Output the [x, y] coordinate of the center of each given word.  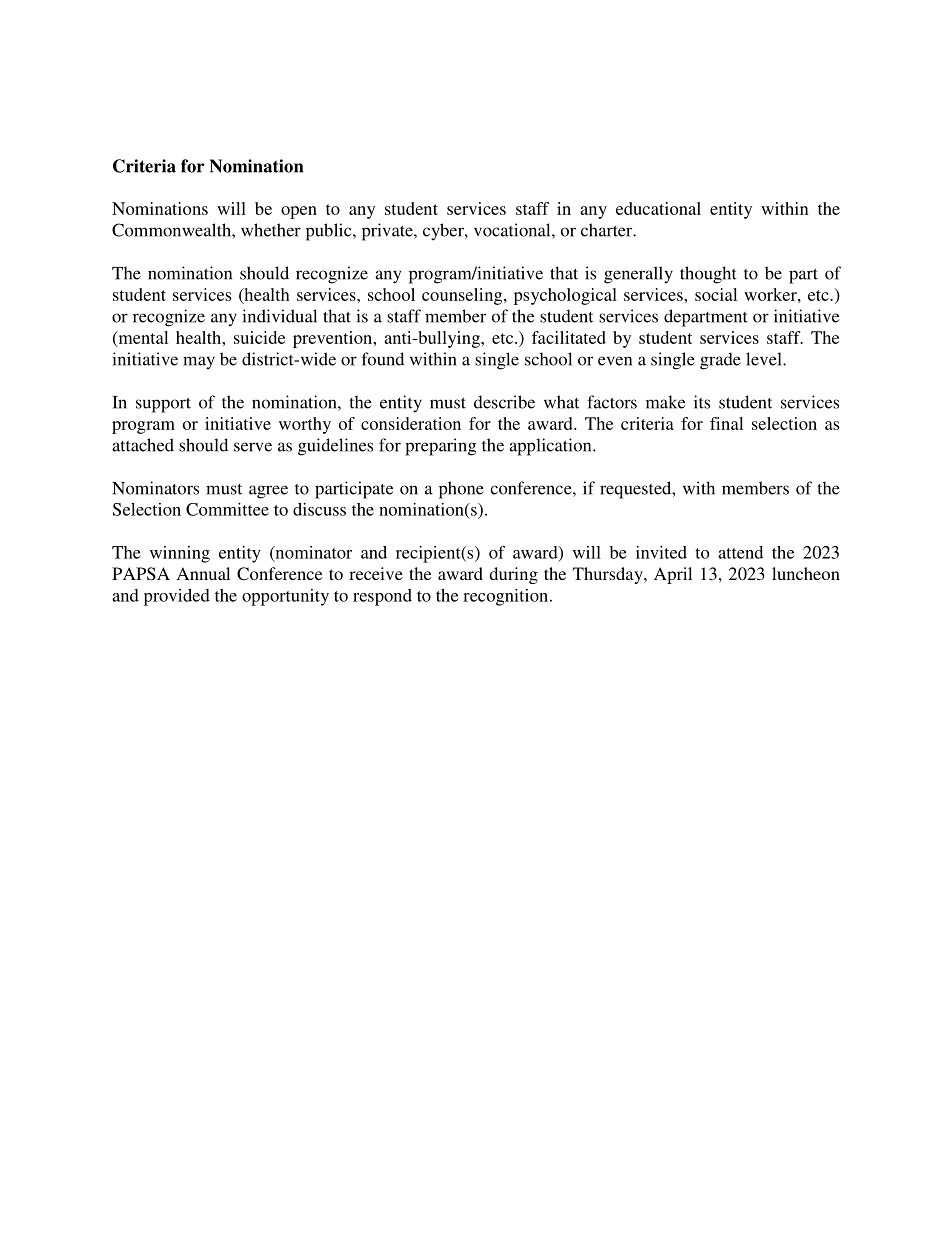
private [388, 232]
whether [271, 230]
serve [253, 447]
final [726, 423]
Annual [203, 573]
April [673, 575]
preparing [440, 447]
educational [658, 208]
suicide [259, 337]
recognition [507, 597]
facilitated [569, 337]
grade [720, 361]
